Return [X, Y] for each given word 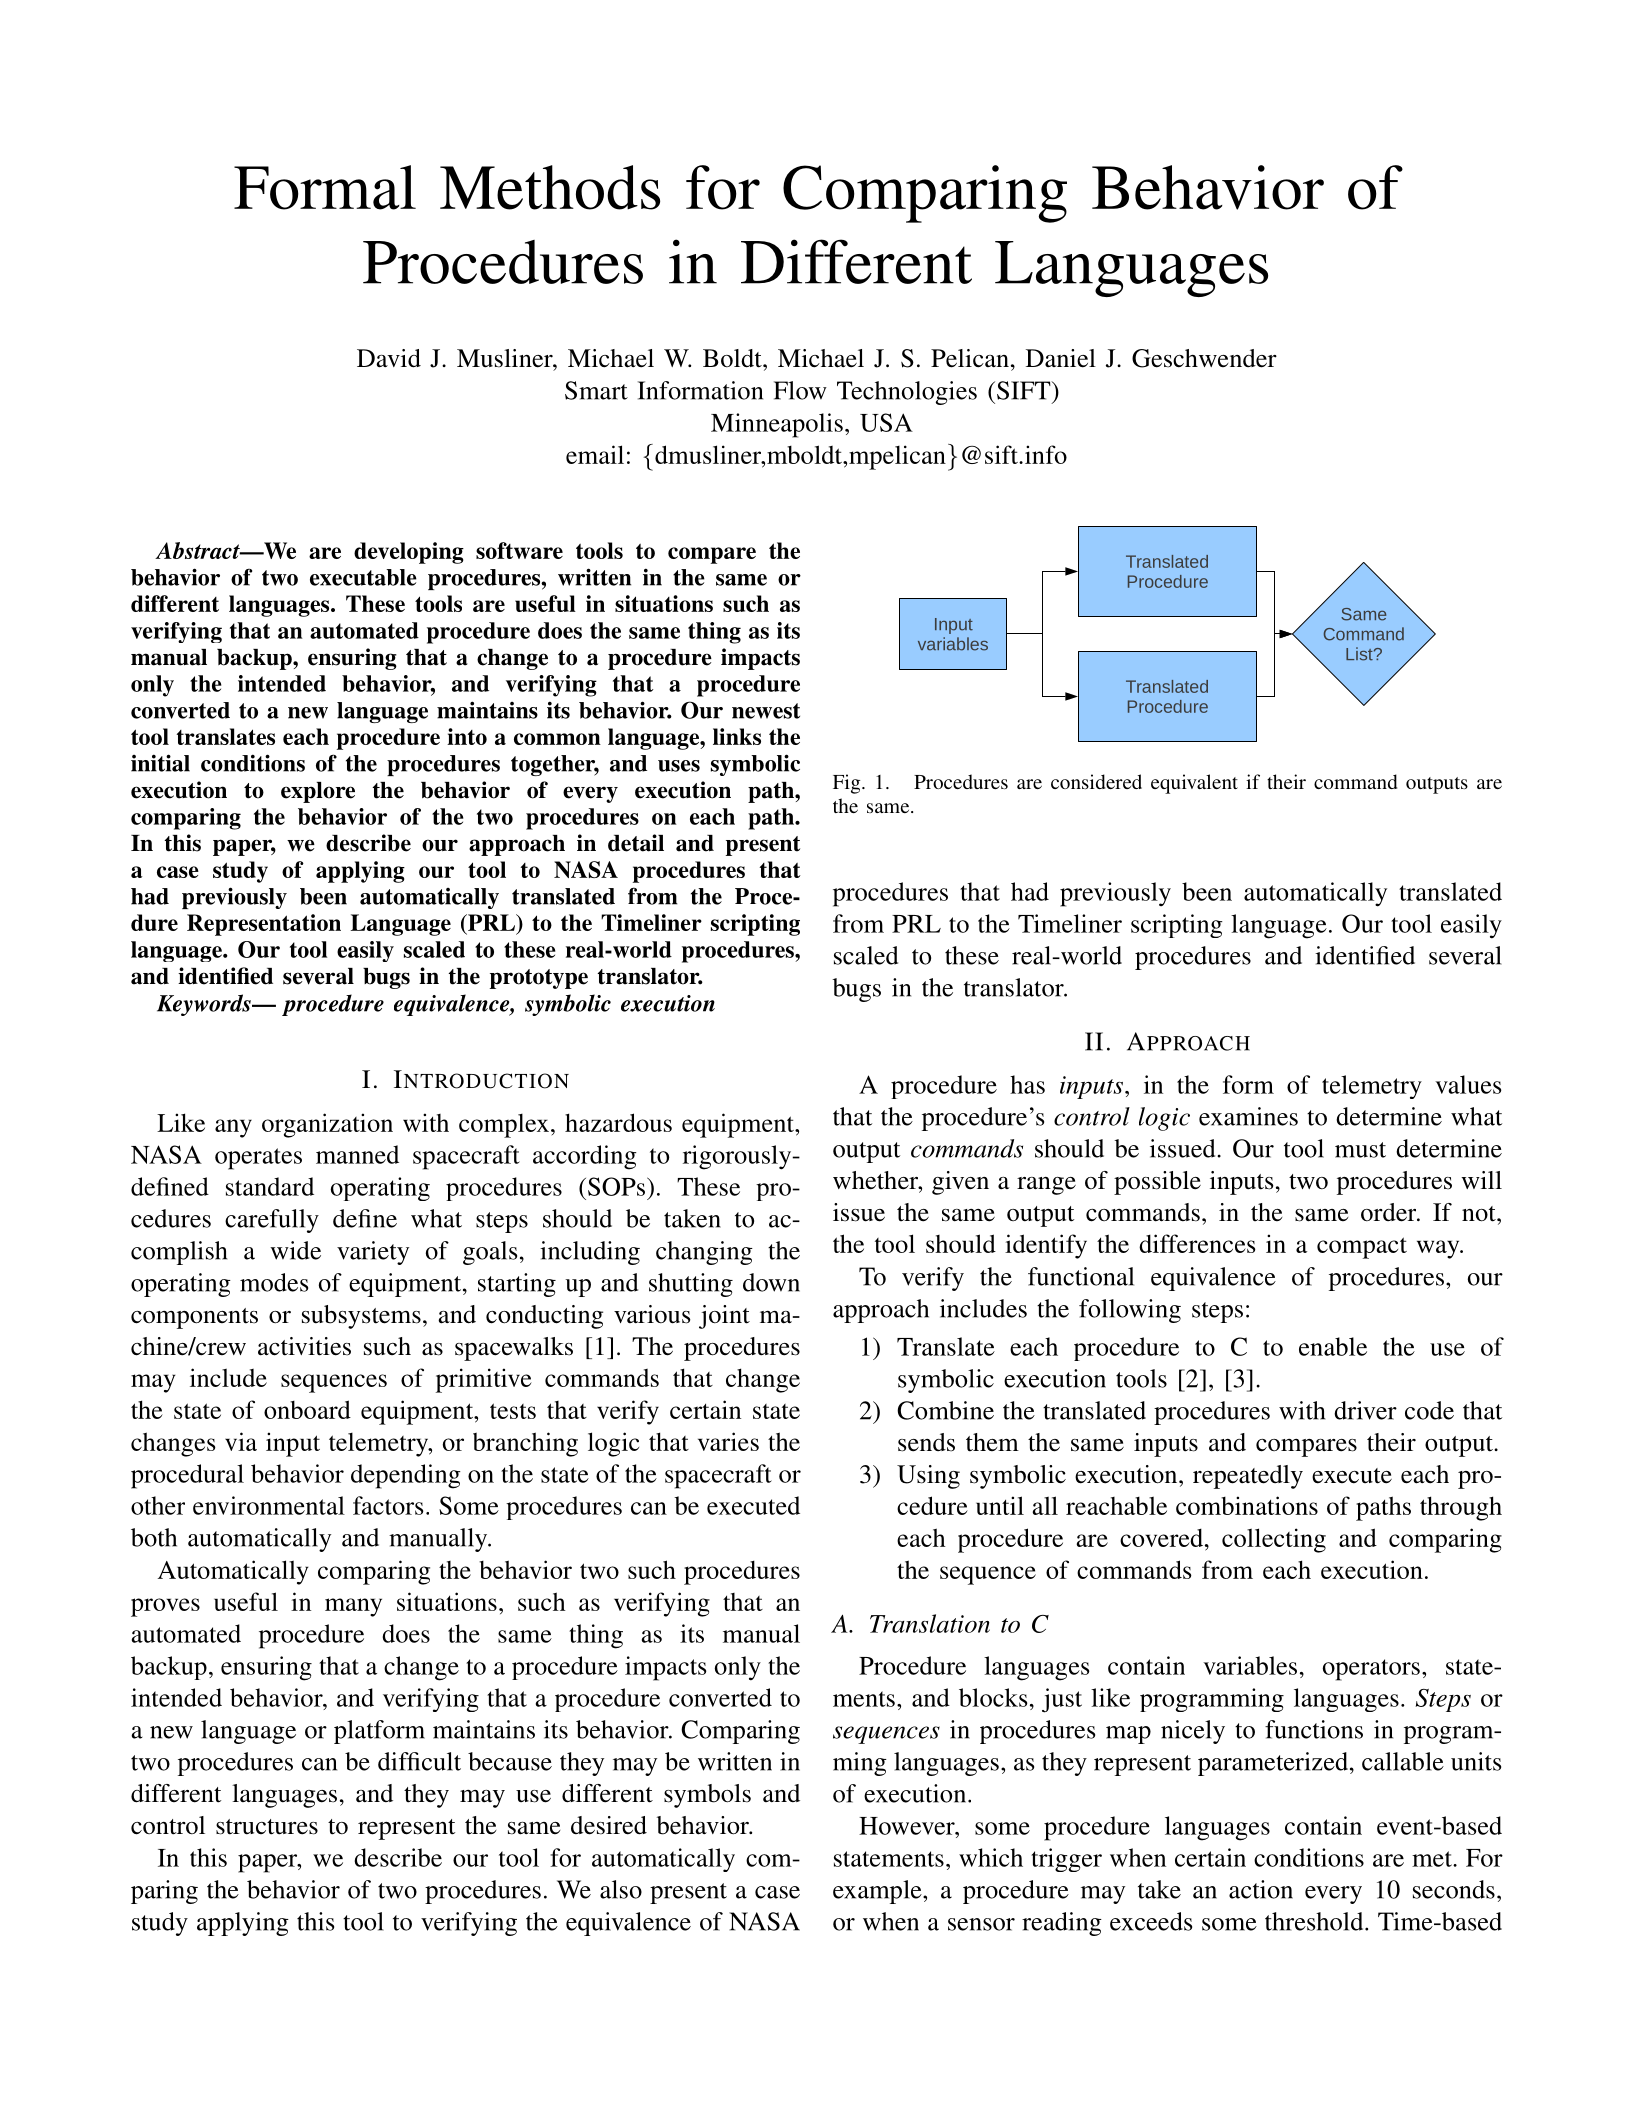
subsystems [361, 1317]
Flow [800, 390]
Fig [848, 784]
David [389, 358]
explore [318, 792]
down [771, 1282]
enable [1333, 1346]
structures [267, 1827]
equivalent [1194, 784]
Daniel [1061, 358]
